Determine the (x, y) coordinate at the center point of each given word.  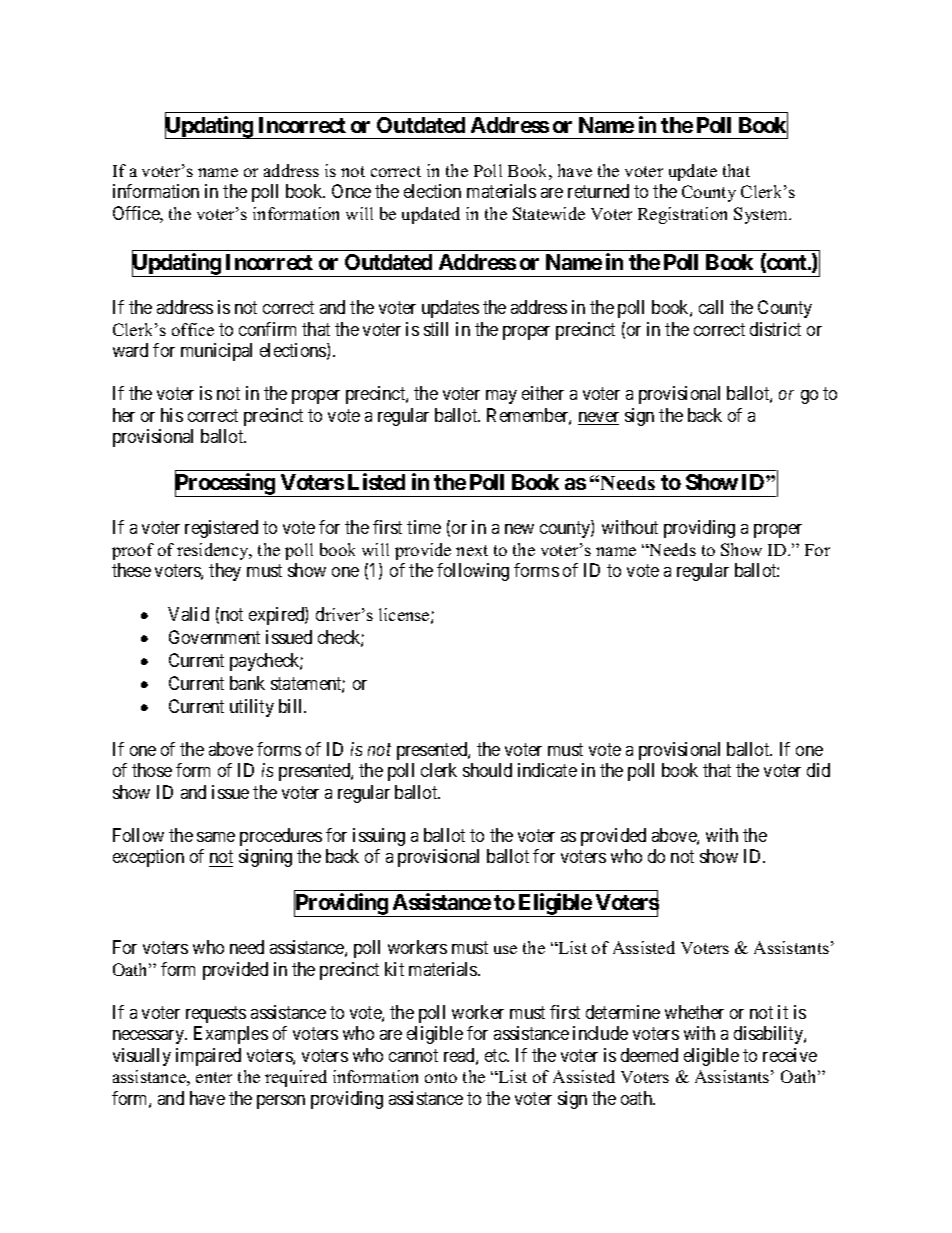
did (818, 770)
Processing (226, 485)
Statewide (549, 213)
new (519, 529)
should (487, 770)
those (152, 770)
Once (351, 191)
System (762, 215)
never (598, 418)
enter (214, 1077)
